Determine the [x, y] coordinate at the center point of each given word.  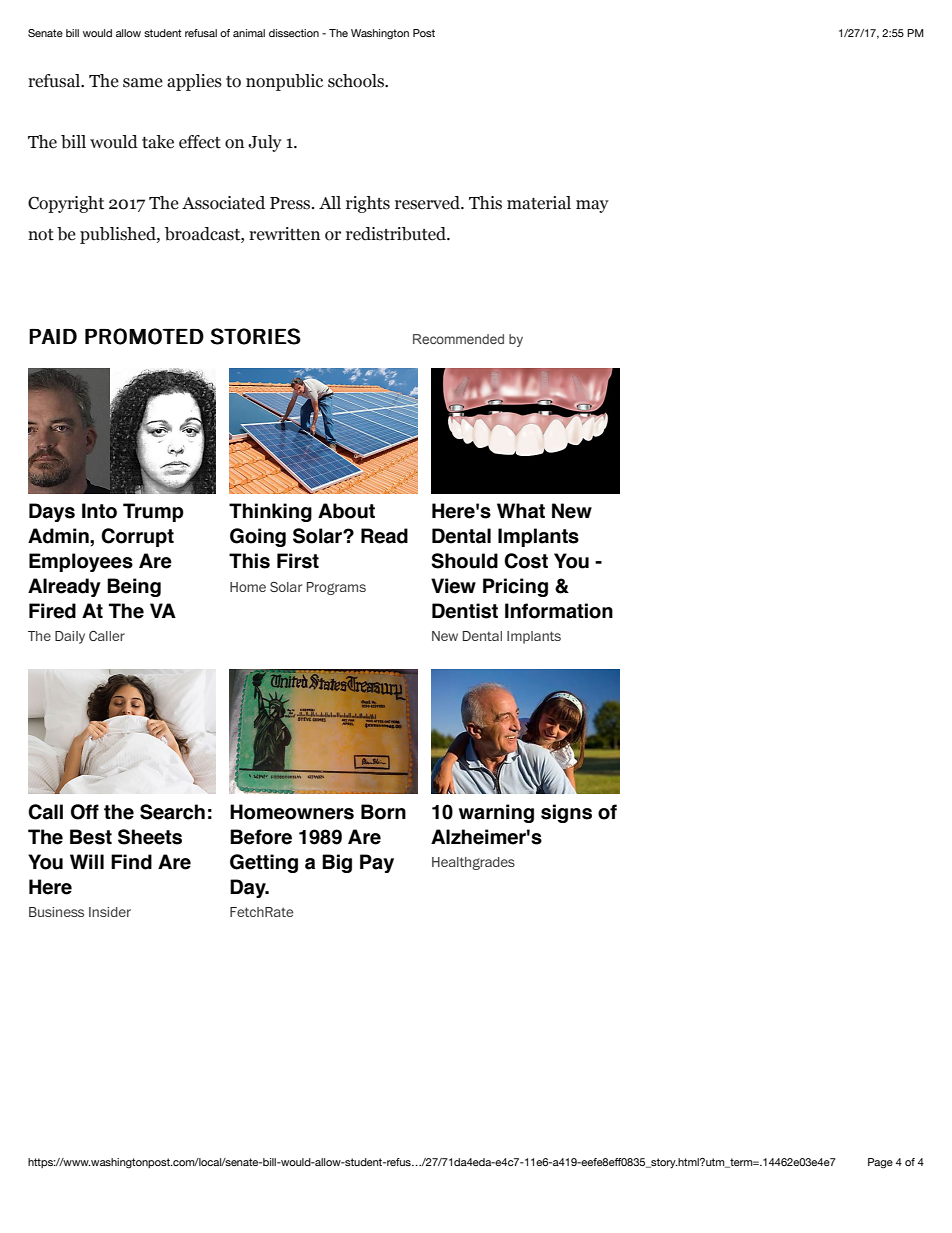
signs [566, 813]
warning [496, 813]
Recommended [458, 339]
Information [559, 611]
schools [357, 81]
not [41, 235]
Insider [110, 912]
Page [880, 1163]
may [592, 206]
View [453, 586]
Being [134, 587]
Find [131, 862]
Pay [377, 863]
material [539, 203]
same [143, 83]
